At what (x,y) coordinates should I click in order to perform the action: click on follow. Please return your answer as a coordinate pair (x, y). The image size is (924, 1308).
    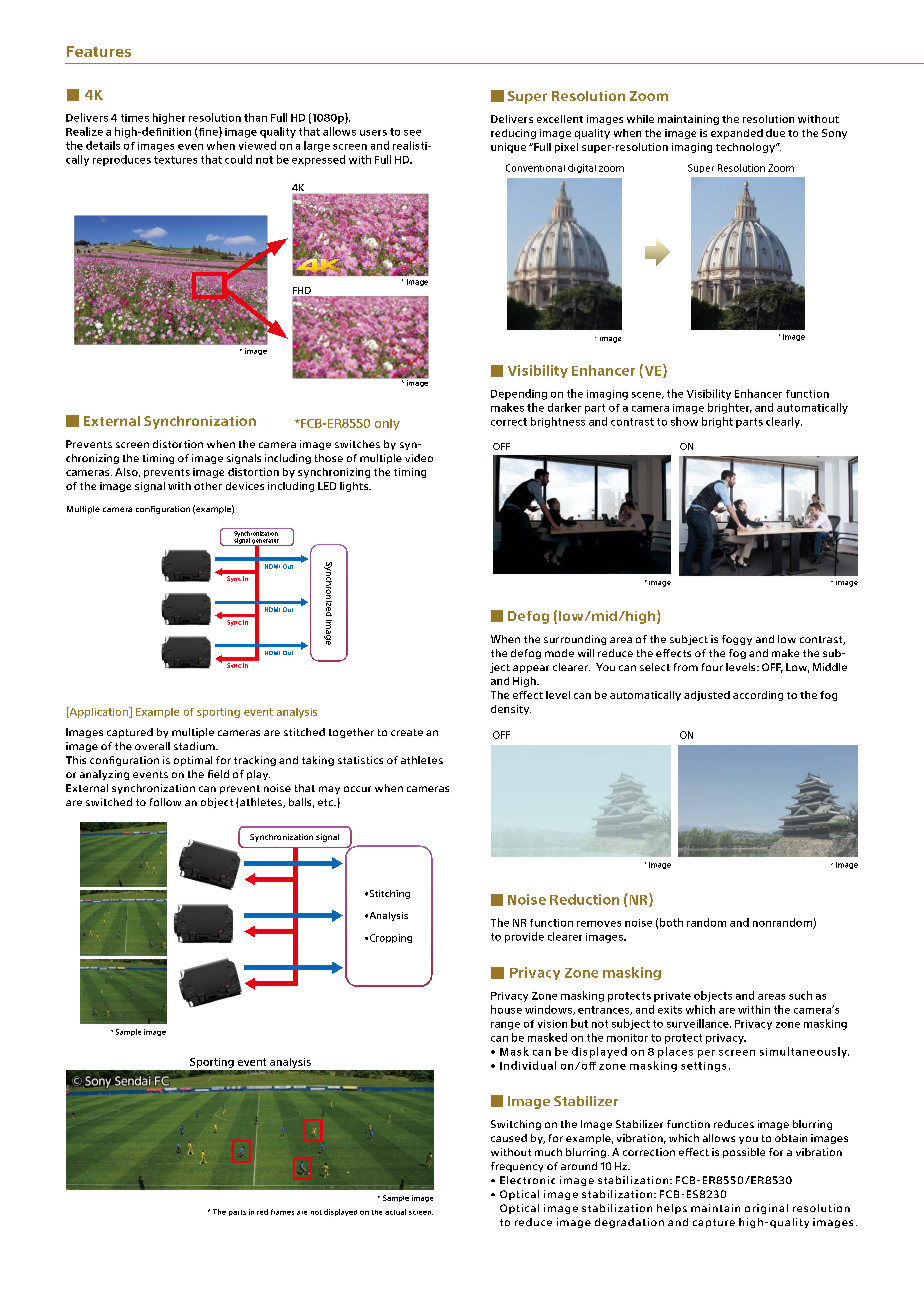
    Looking at the image, I should click on (165, 802).
